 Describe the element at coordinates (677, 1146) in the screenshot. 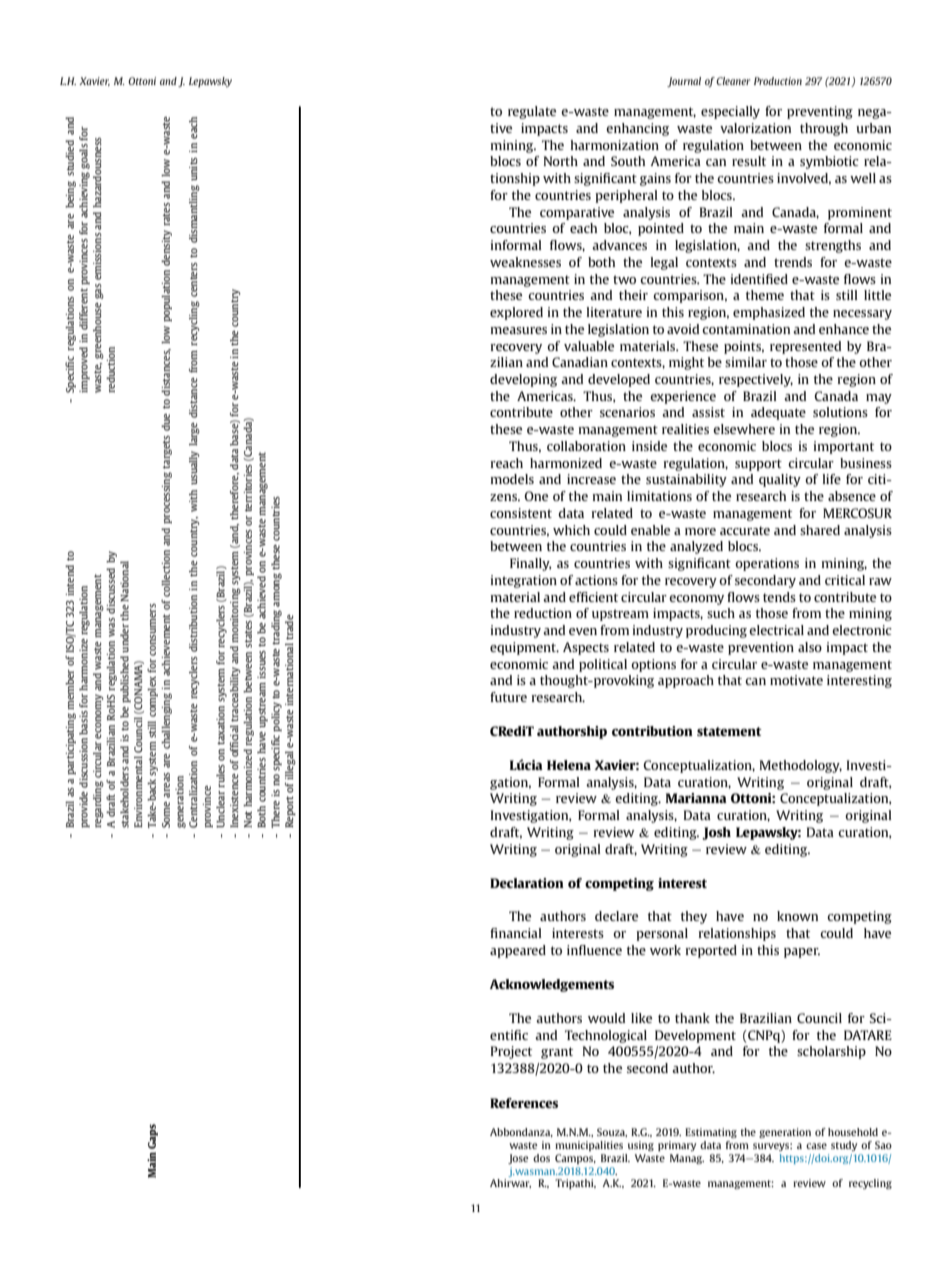

I see `primary` at that location.
